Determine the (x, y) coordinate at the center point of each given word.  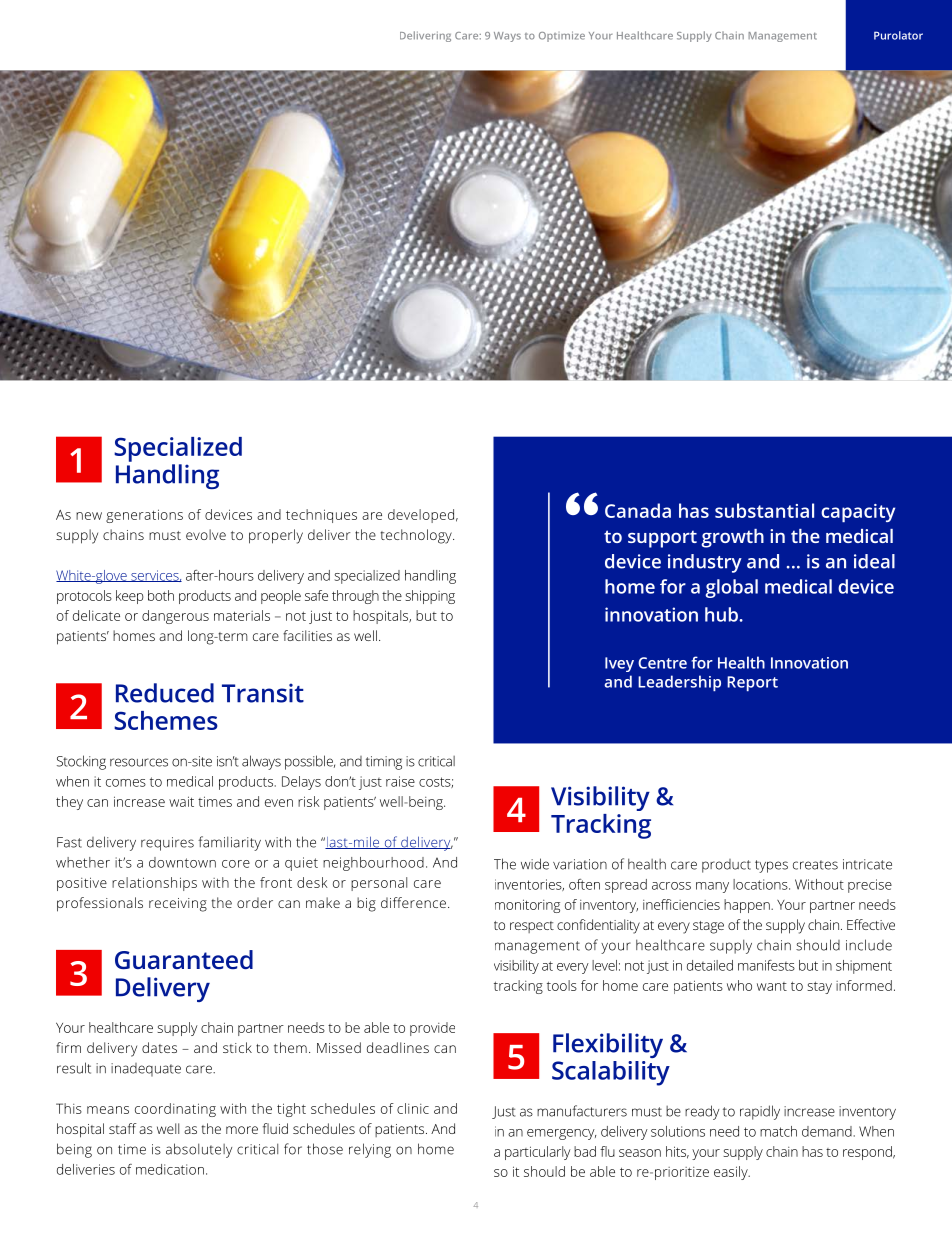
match (778, 1131)
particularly (538, 1153)
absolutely (199, 1150)
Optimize (562, 36)
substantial (764, 510)
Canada (638, 510)
